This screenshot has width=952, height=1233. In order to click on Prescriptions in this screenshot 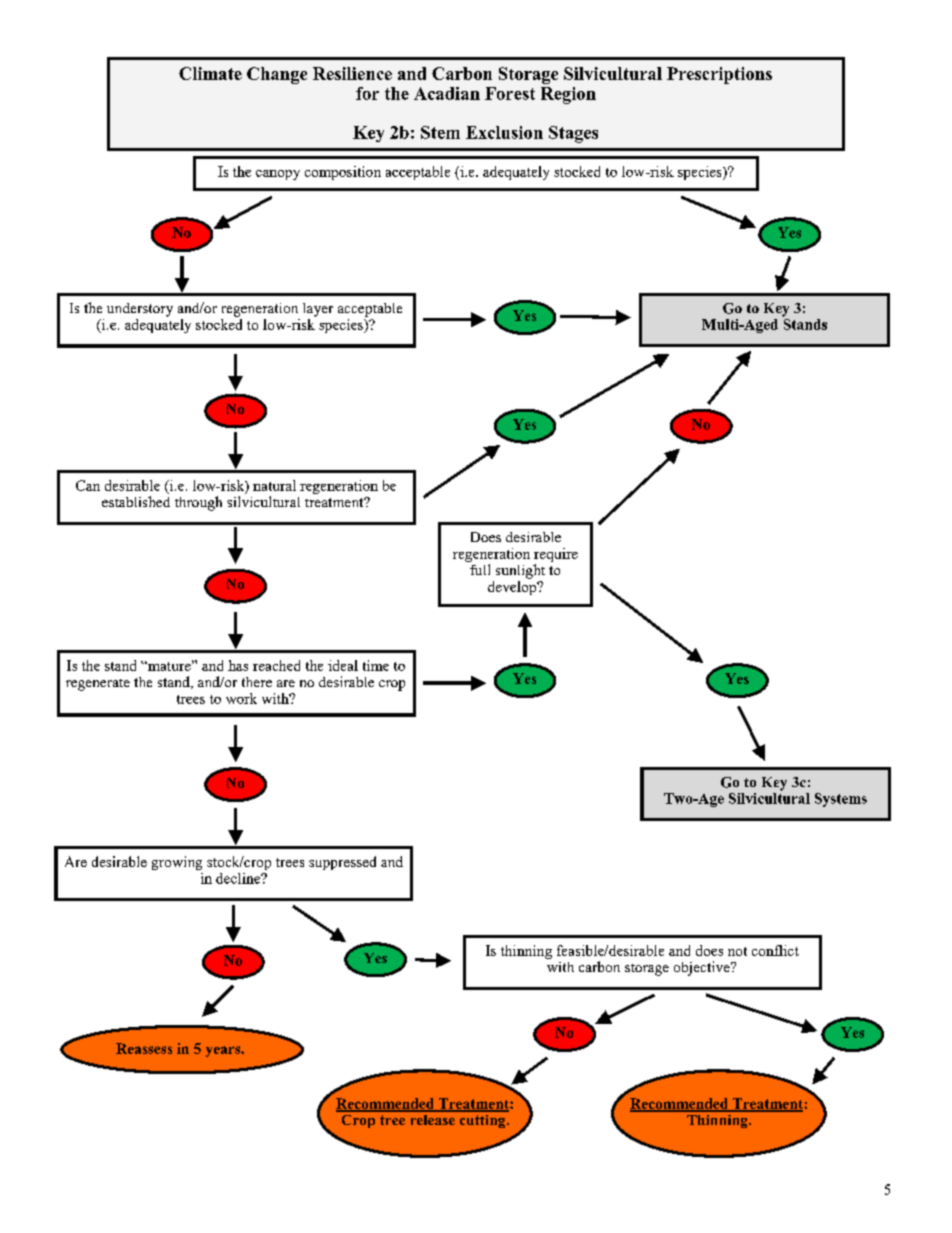, I will do `click(719, 75)`.
